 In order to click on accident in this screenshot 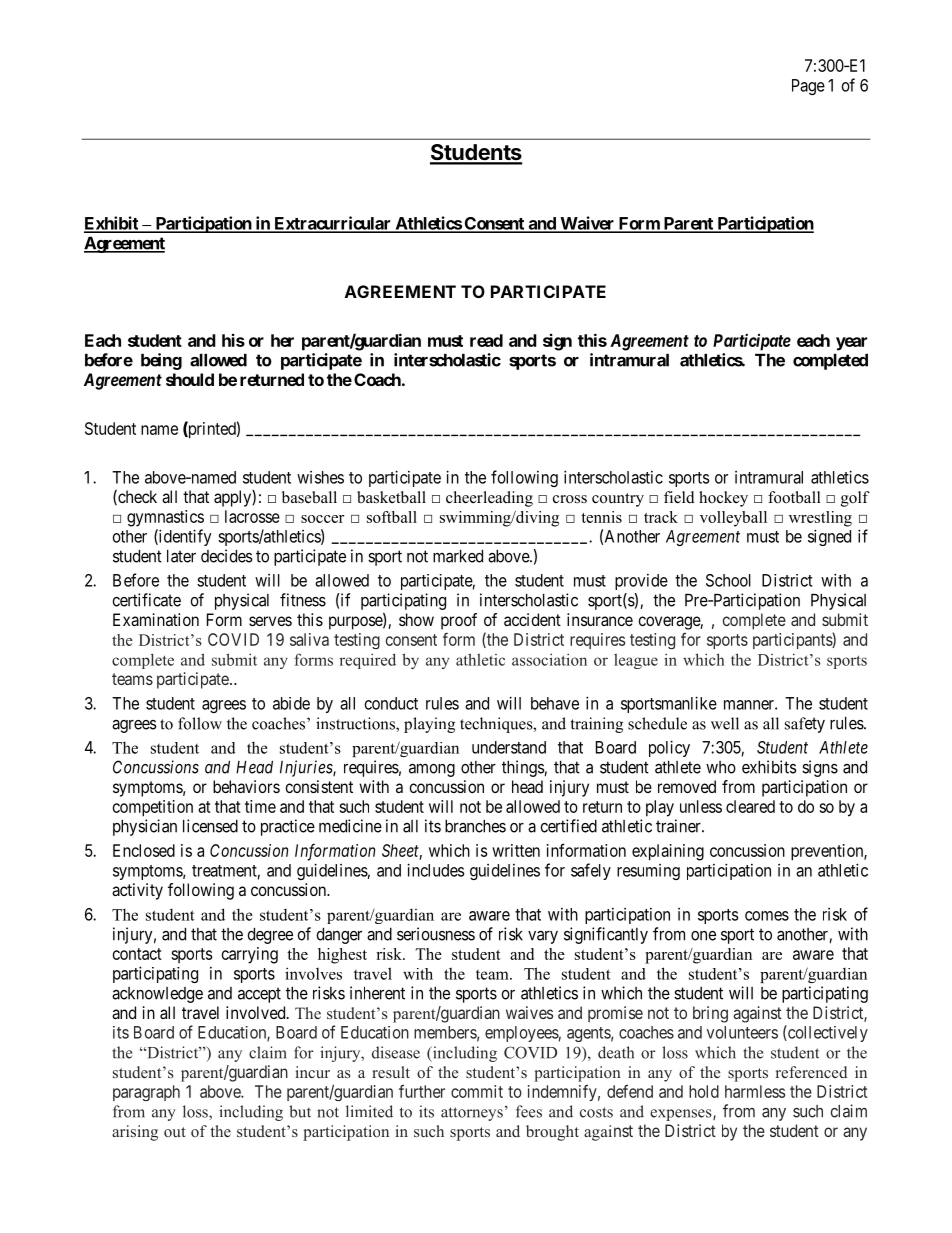, I will do `click(532, 619)`.
